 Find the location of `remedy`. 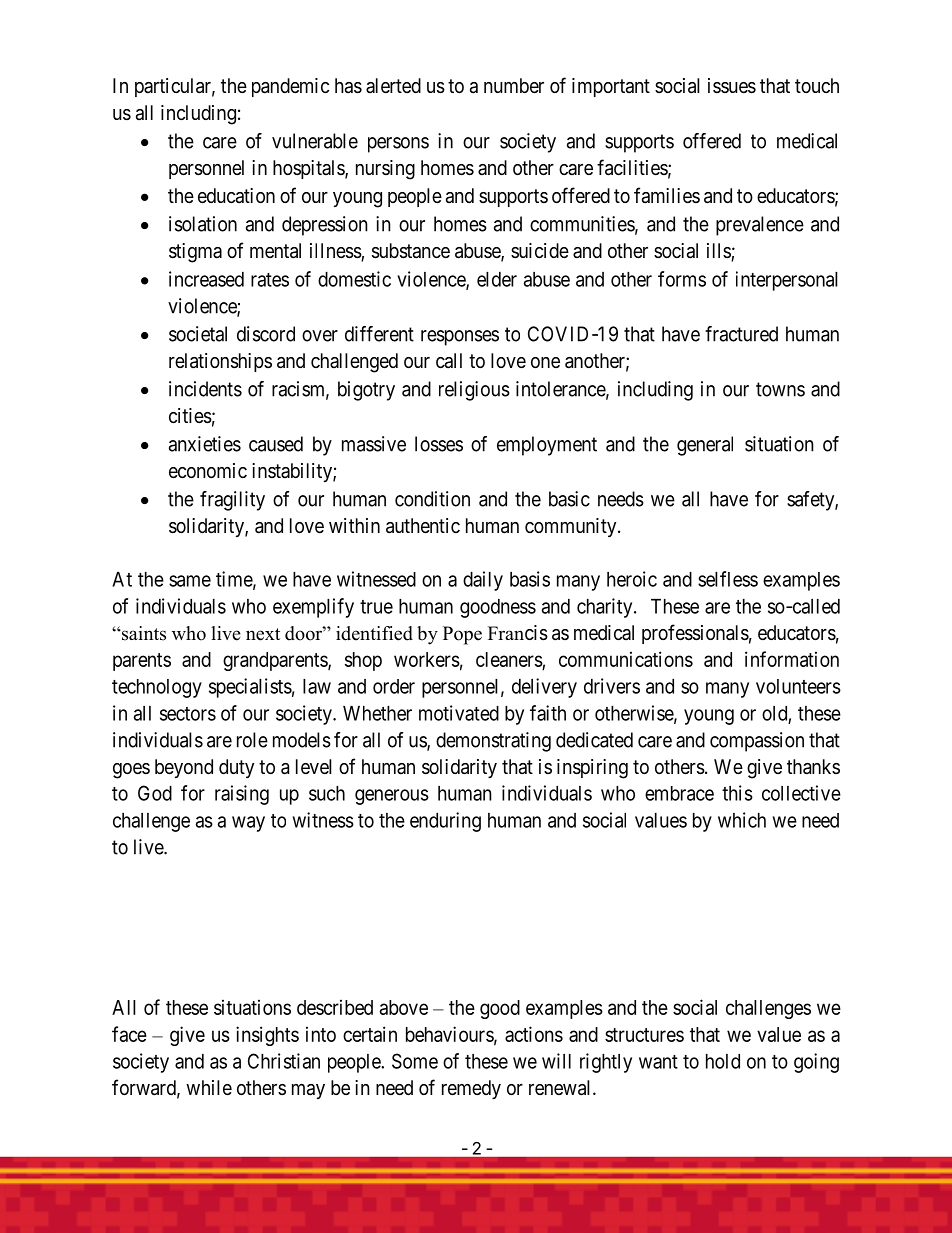

remedy is located at coordinates (471, 1089).
